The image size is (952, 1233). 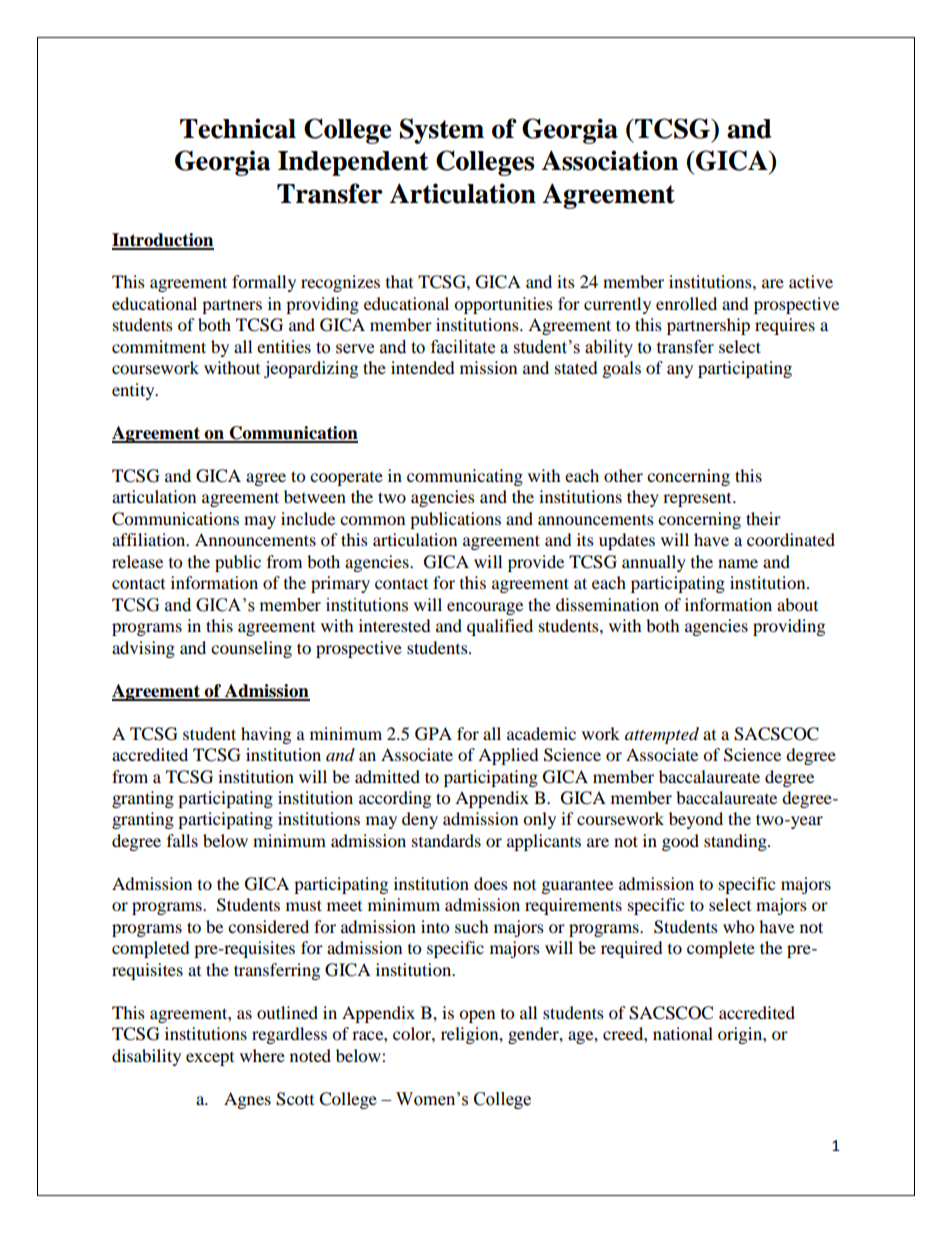 What do you see at coordinates (238, 128) in the image?
I see `Technical` at bounding box center [238, 128].
